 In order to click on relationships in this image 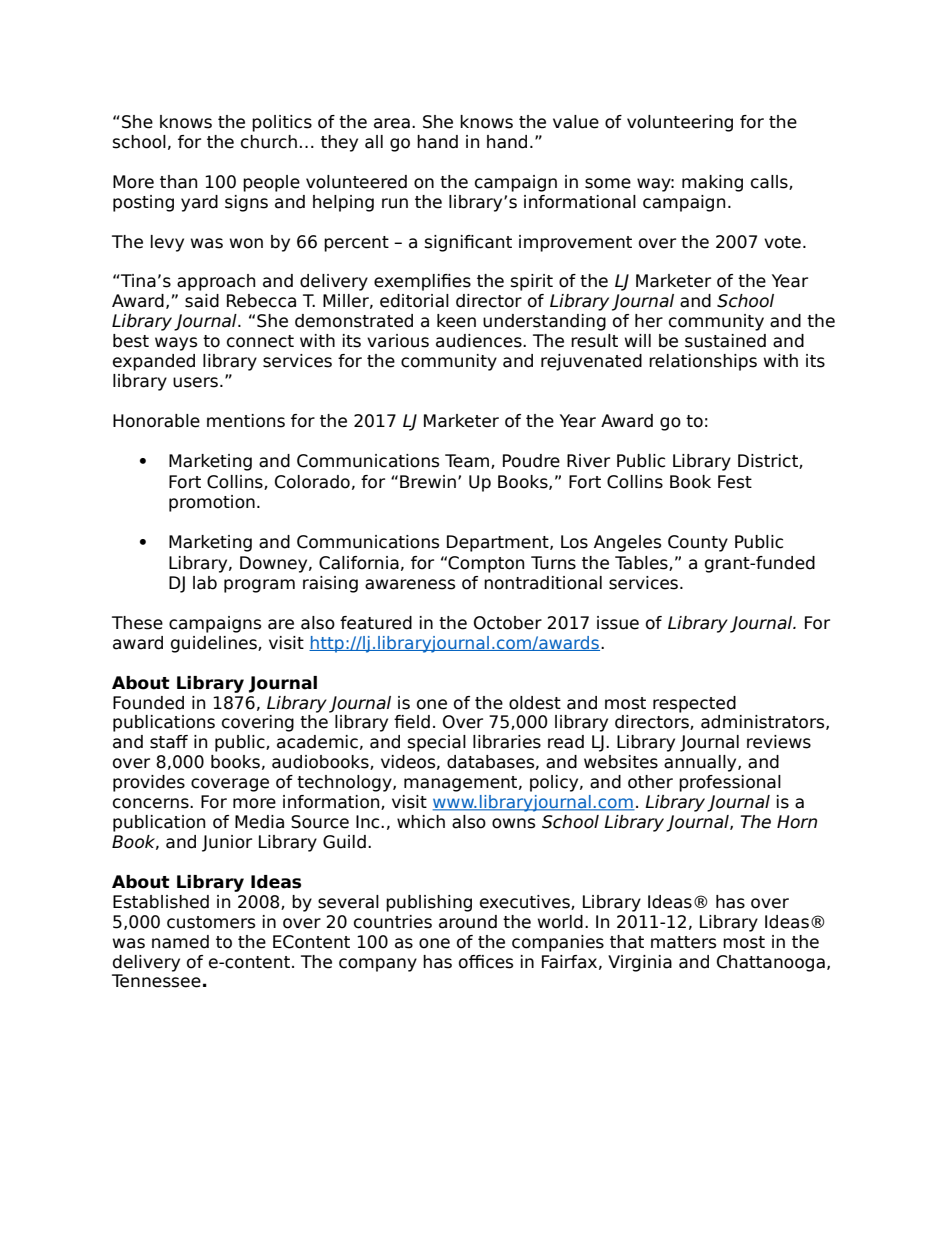, I will do `click(703, 362)`.
